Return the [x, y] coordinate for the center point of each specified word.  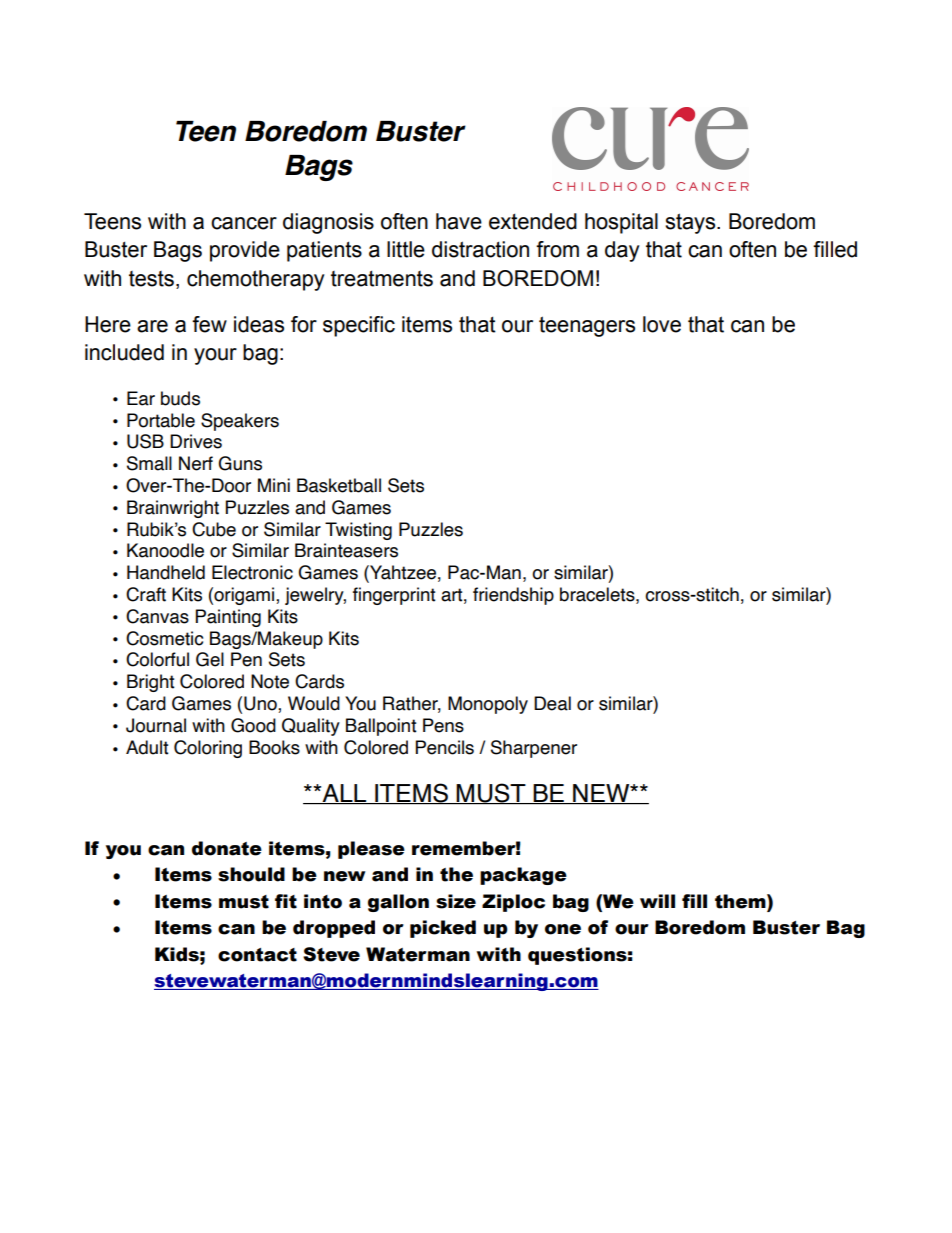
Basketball [339, 485]
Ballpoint [381, 727]
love [662, 324]
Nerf [196, 463]
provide [245, 251]
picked [443, 929]
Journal [156, 725]
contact [257, 955]
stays [691, 223]
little [406, 249]
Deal [552, 703]
